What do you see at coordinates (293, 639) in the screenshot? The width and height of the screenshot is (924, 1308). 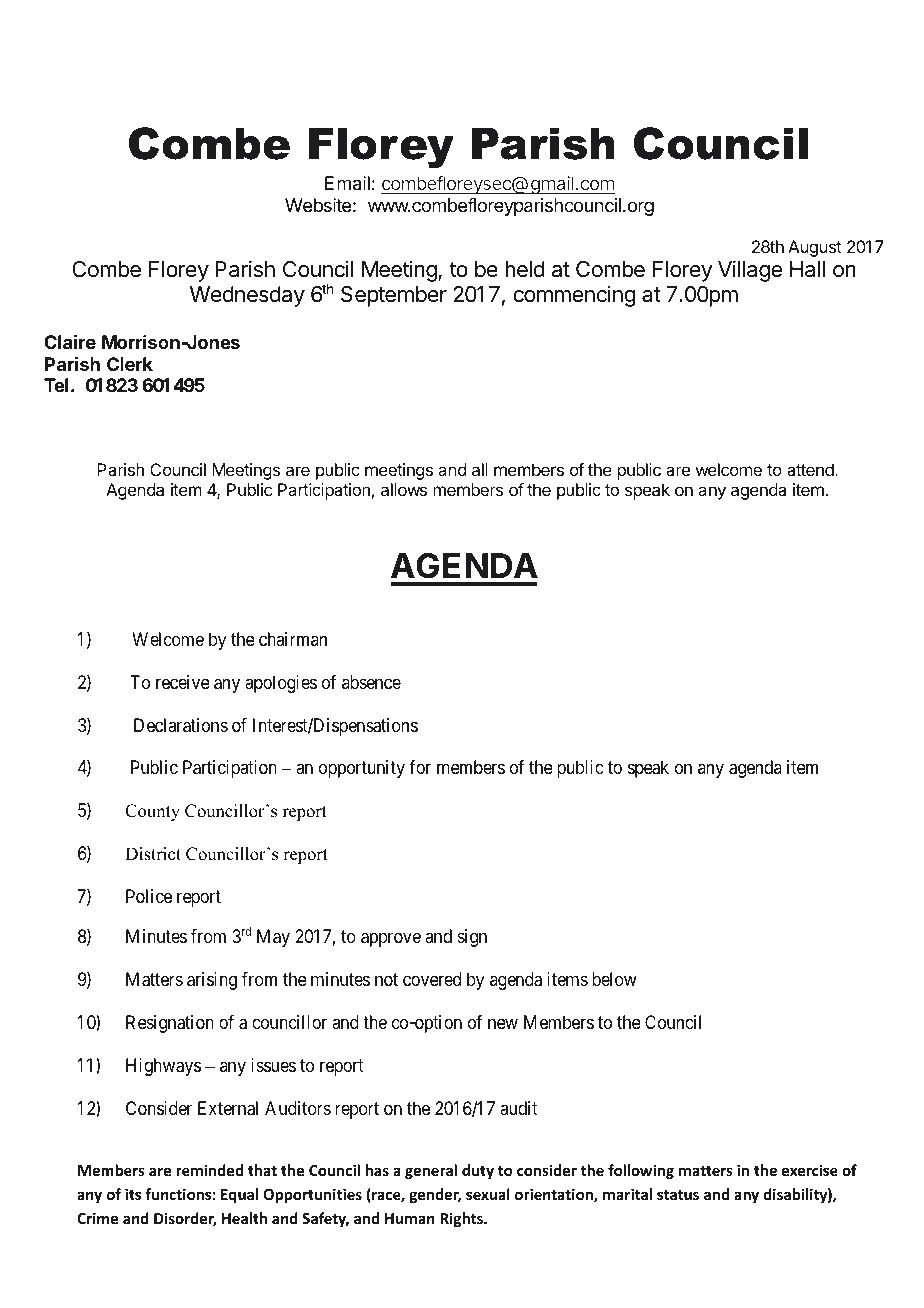 I see `chairman` at bounding box center [293, 639].
